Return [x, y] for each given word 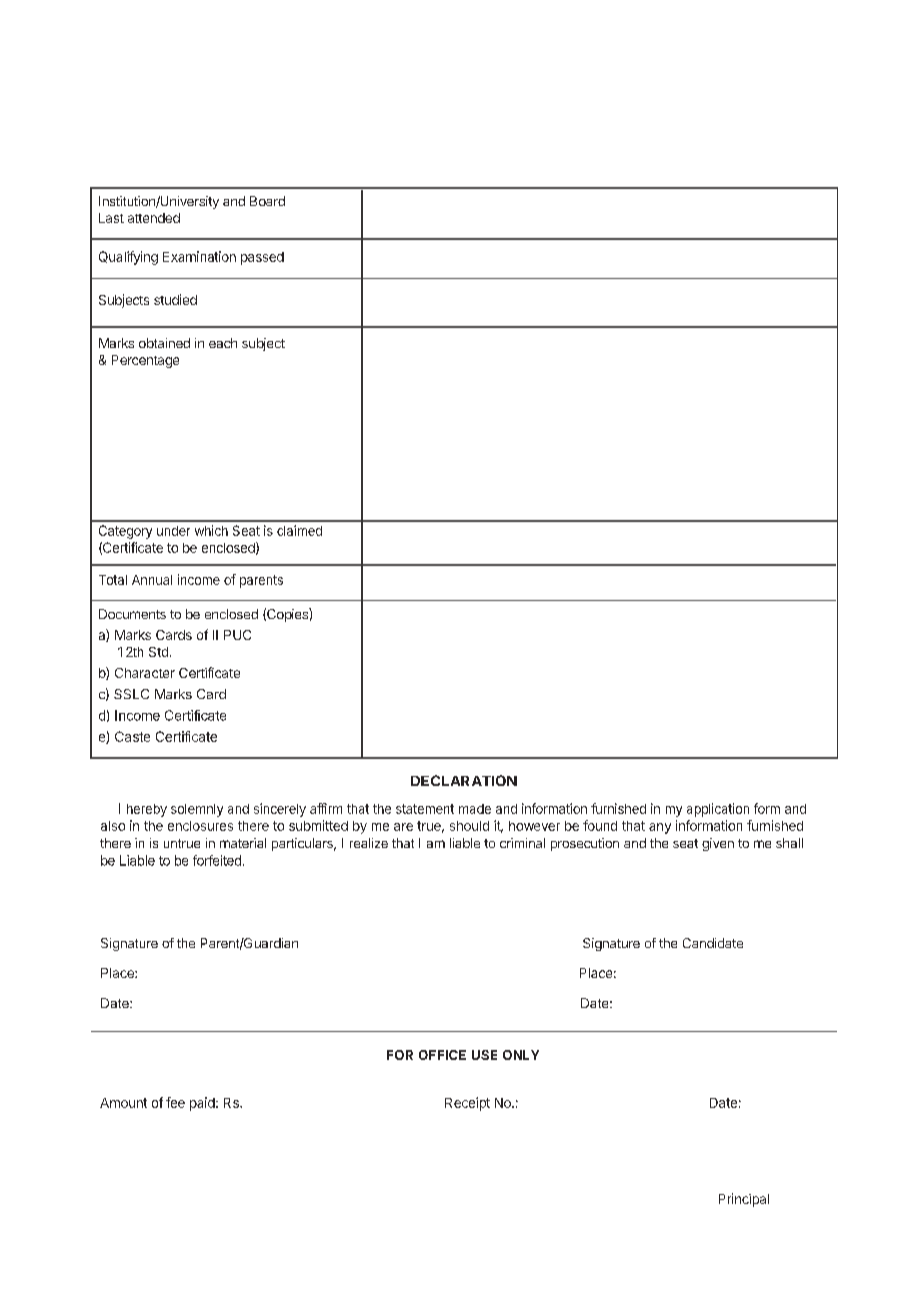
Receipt [467, 1104]
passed [262, 258]
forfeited [217, 860]
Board [267, 201]
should [469, 826]
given [718, 844]
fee [175, 1102]
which [211, 530]
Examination [199, 256]
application [718, 810]
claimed [299, 530]
